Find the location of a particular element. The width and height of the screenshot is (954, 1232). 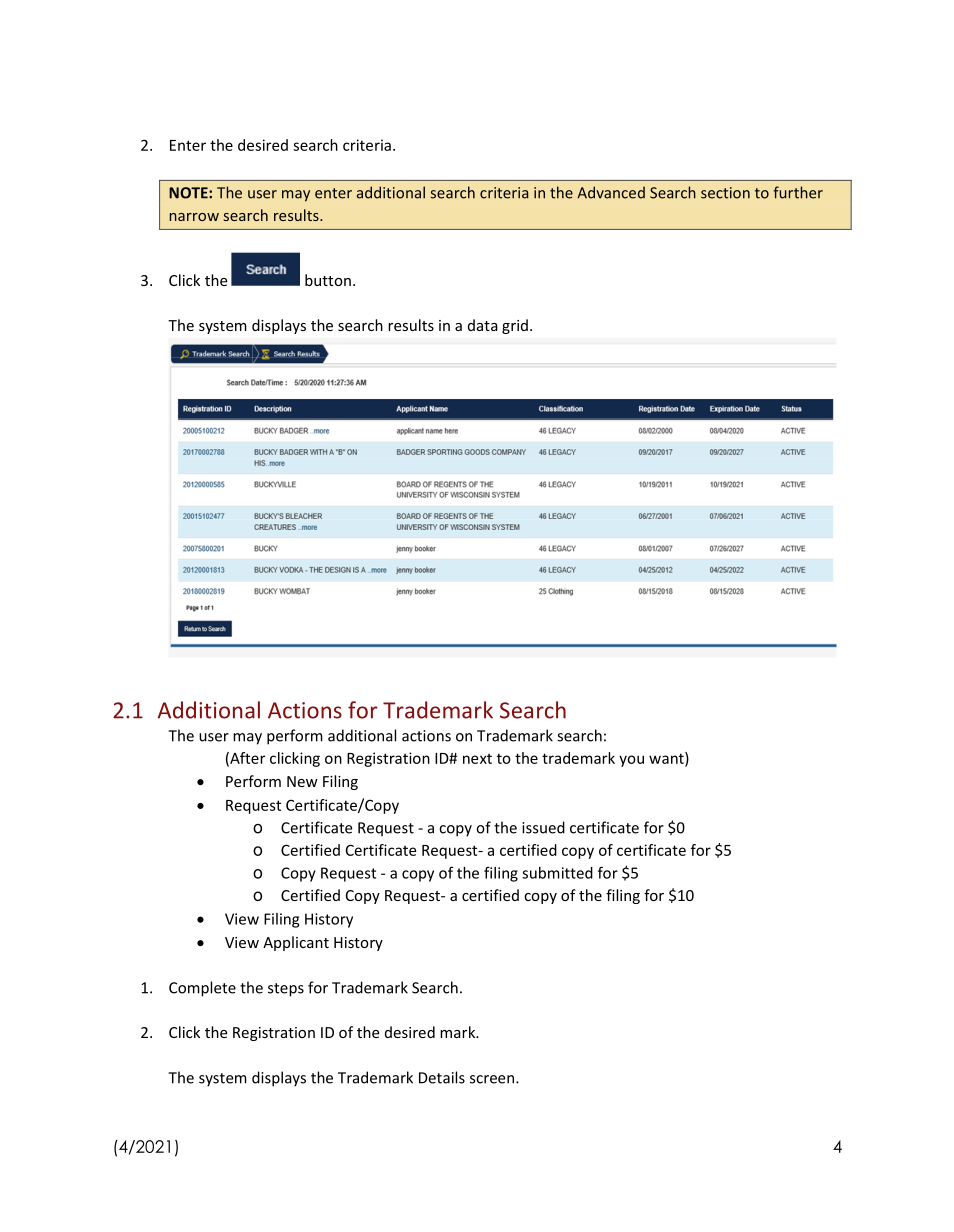

Advanced is located at coordinates (611, 192).
